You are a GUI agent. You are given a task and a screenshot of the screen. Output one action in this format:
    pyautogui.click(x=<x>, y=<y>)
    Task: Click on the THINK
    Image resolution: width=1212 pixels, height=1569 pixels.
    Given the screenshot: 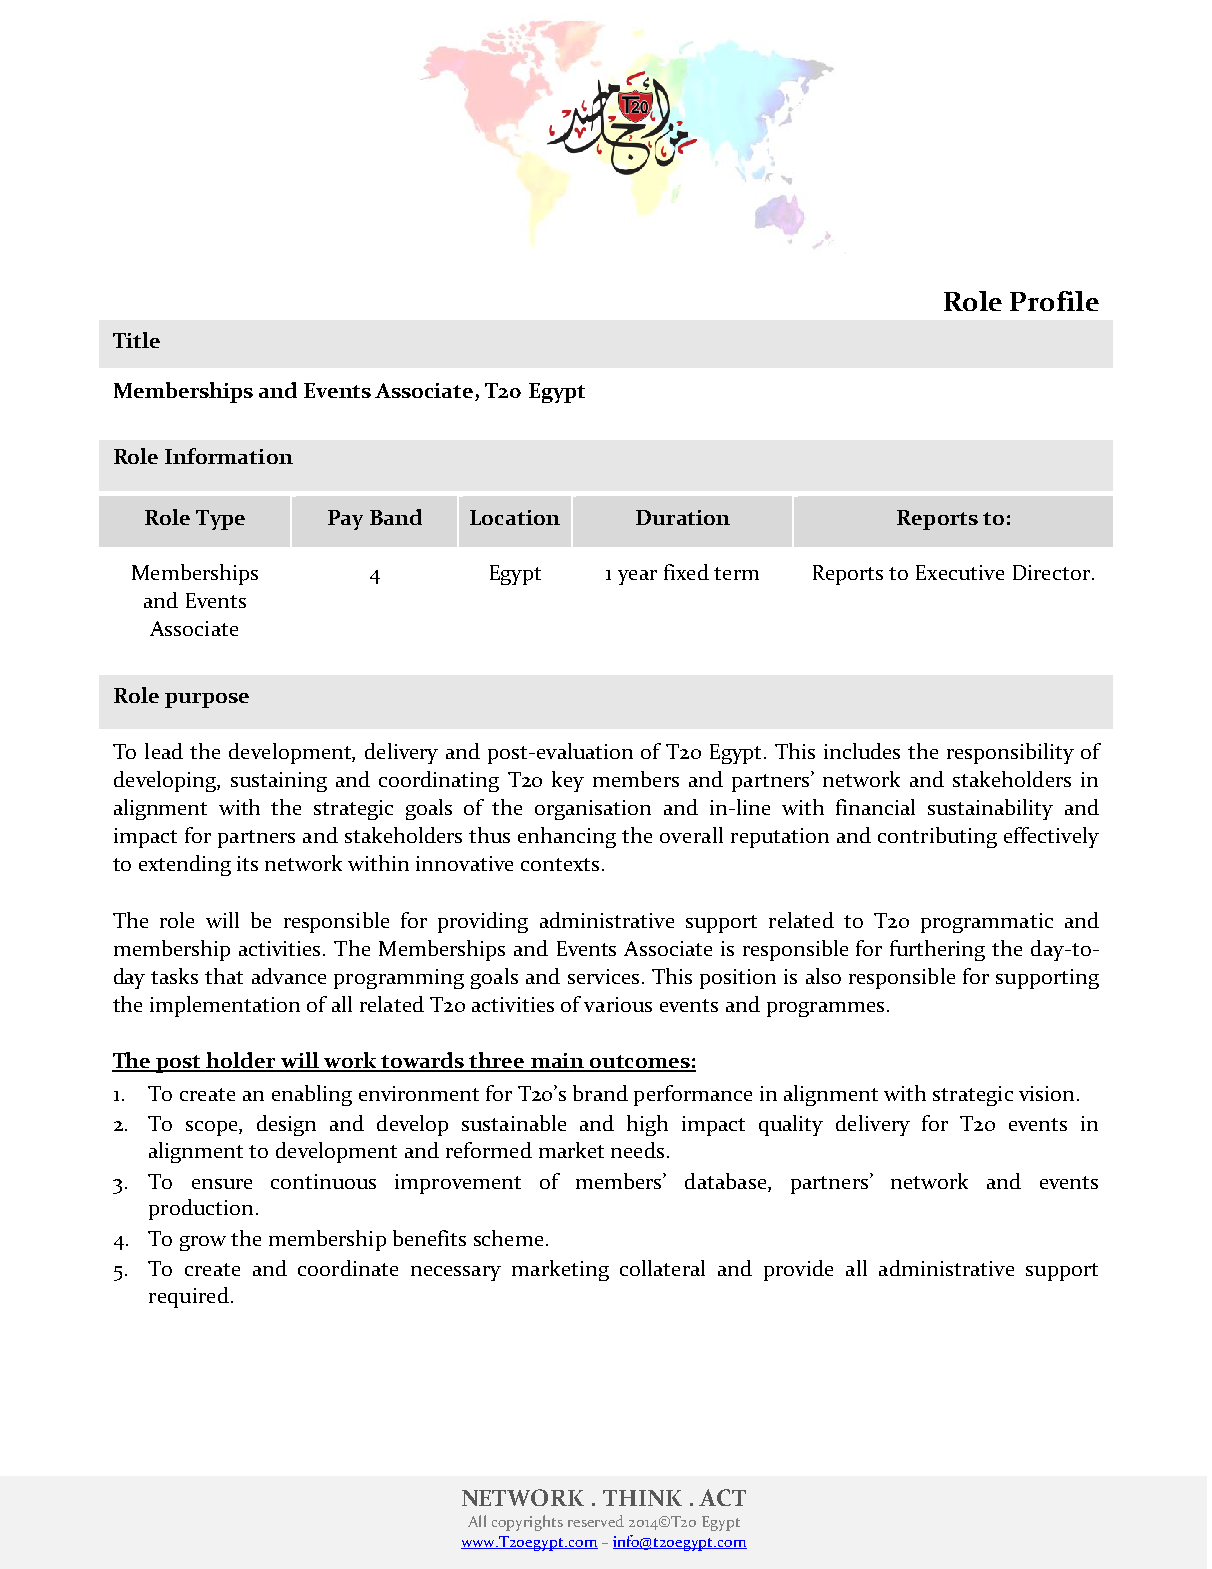 What is the action you would take?
    pyautogui.click(x=642, y=1498)
